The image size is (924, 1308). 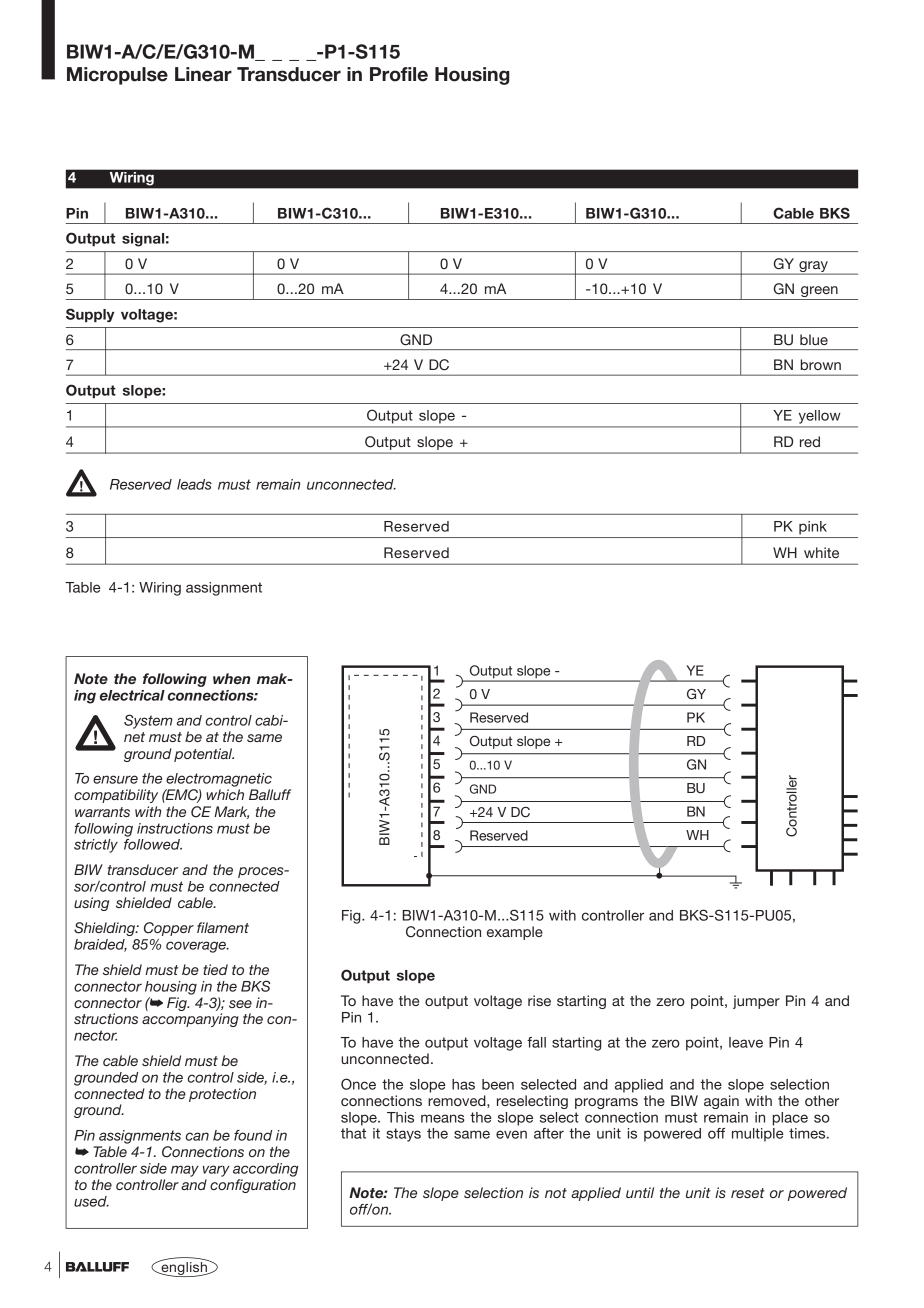 What do you see at coordinates (399, 74) in the screenshot?
I see `Profile` at bounding box center [399, 74].
